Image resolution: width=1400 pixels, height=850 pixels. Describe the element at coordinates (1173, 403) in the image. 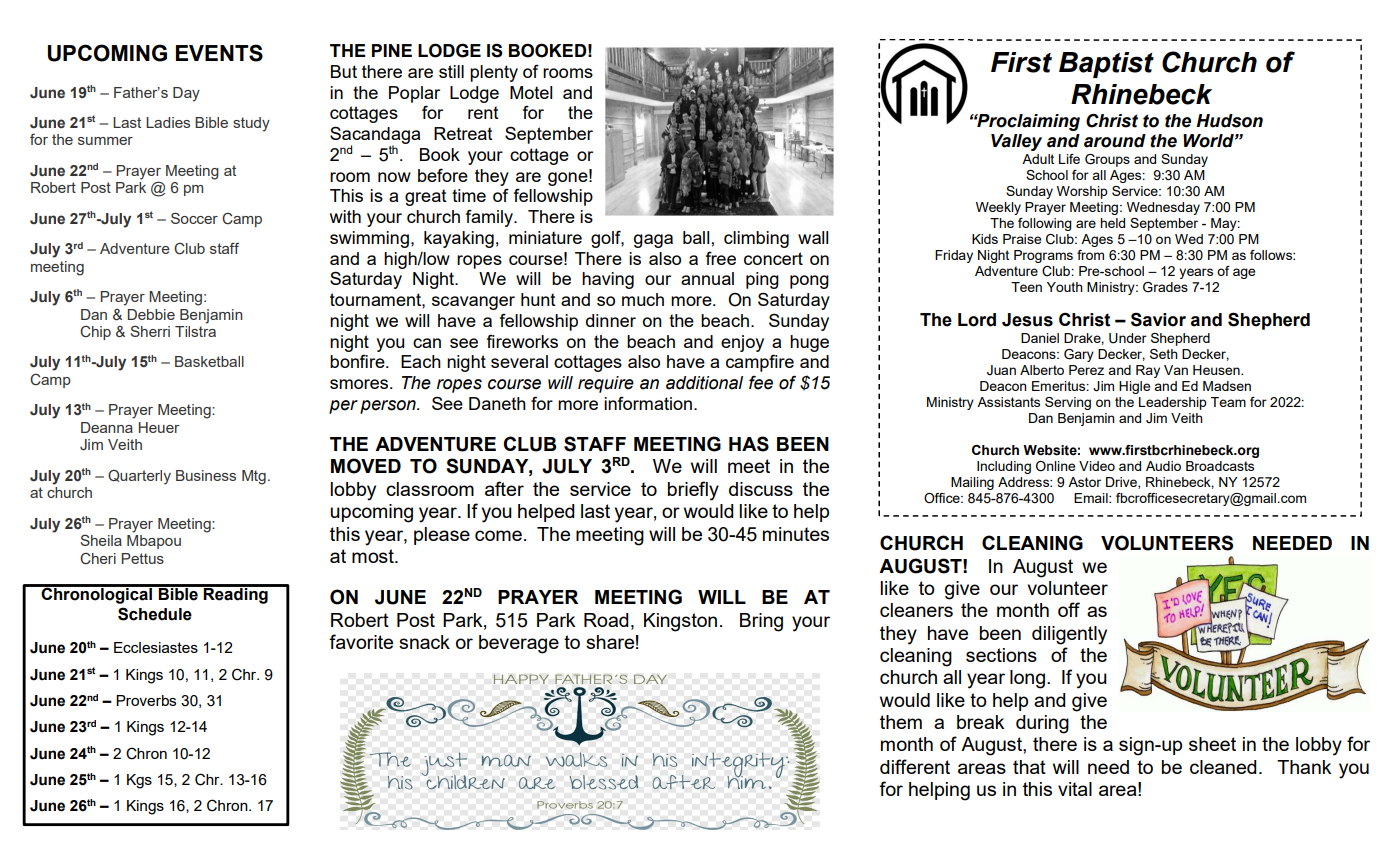

I see `Leadership` at that location.
